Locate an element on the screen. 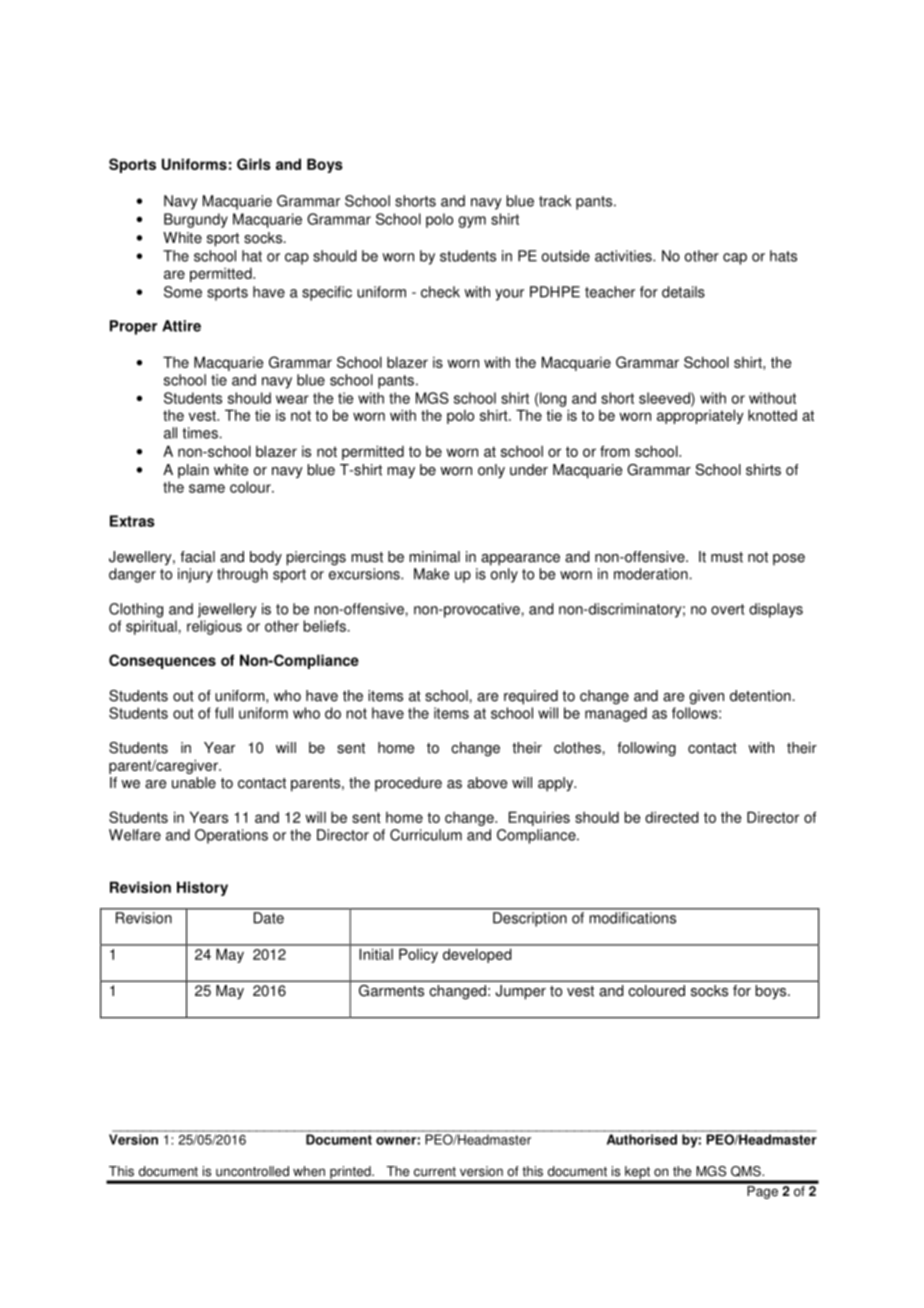 The width and height of the screenshot is (924, 1308). given is located at coordinates (706, 697).
